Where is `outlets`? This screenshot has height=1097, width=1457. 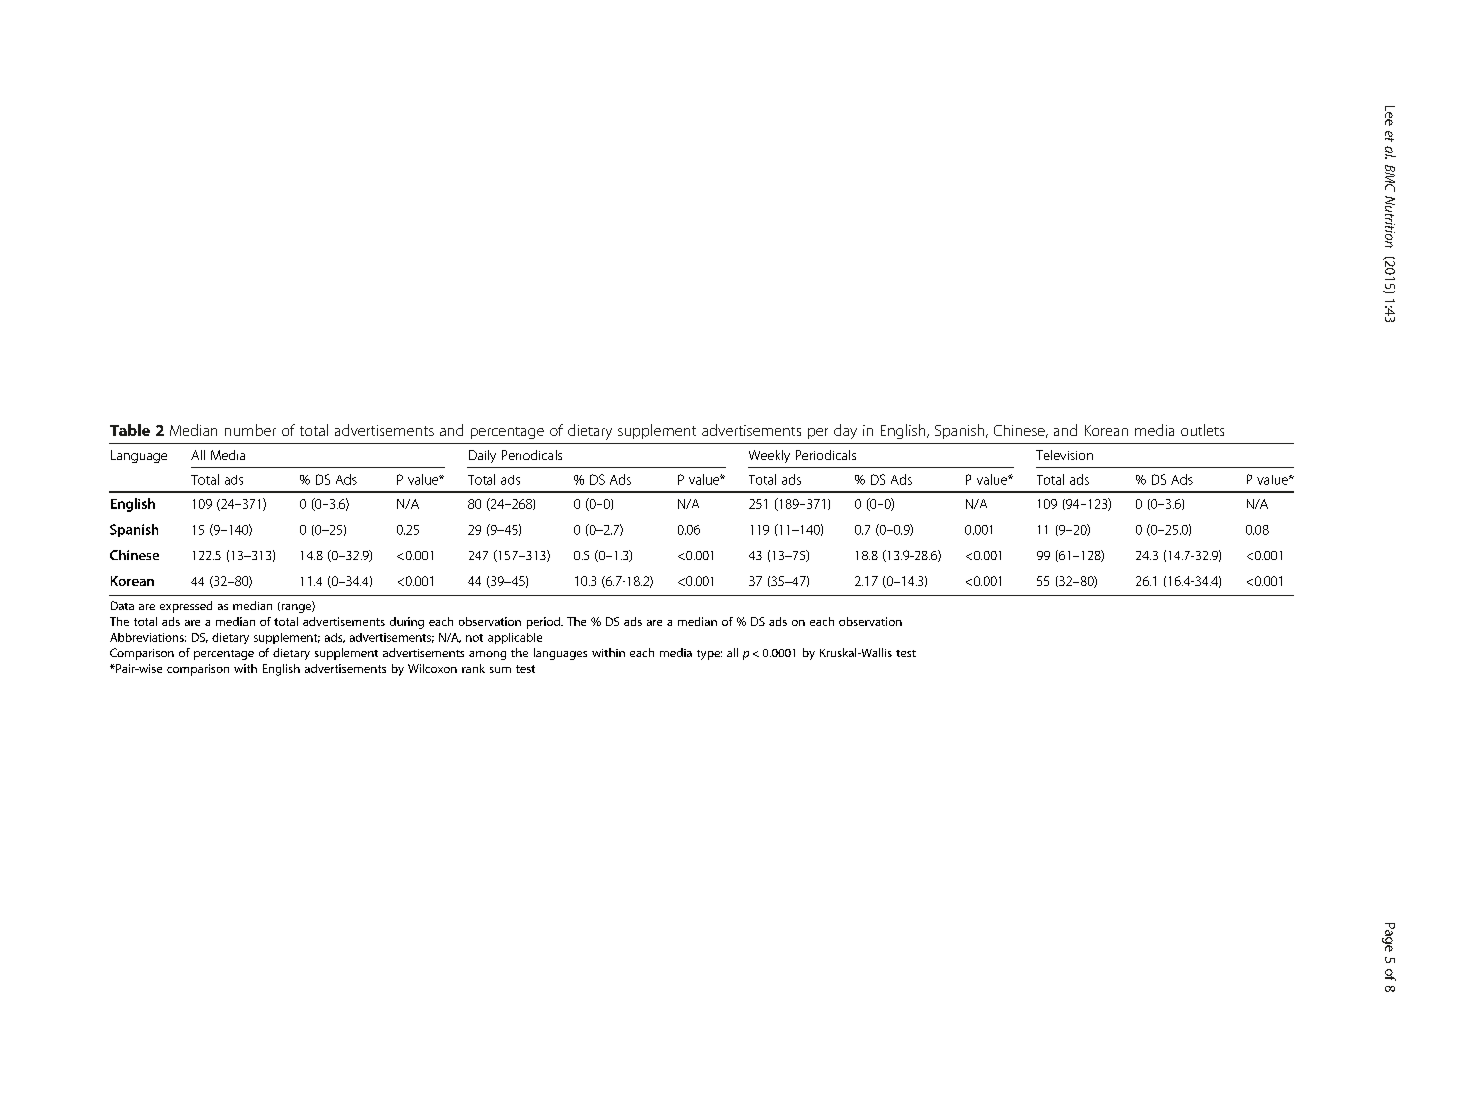
outlets is located at coordinates (1202, 430).
